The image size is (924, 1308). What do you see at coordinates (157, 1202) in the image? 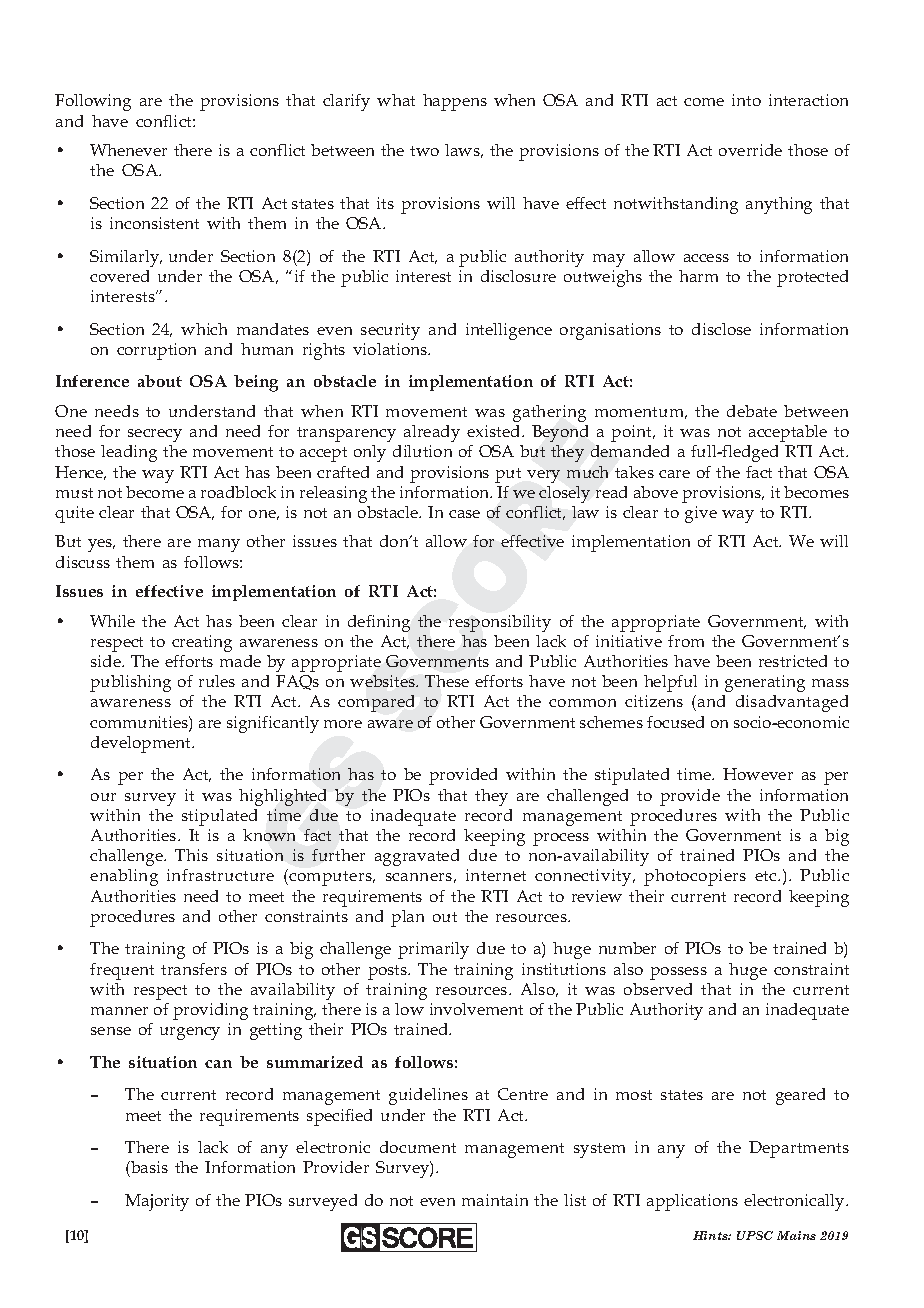
I see `Majority` at bounding box center [157, 1202].
